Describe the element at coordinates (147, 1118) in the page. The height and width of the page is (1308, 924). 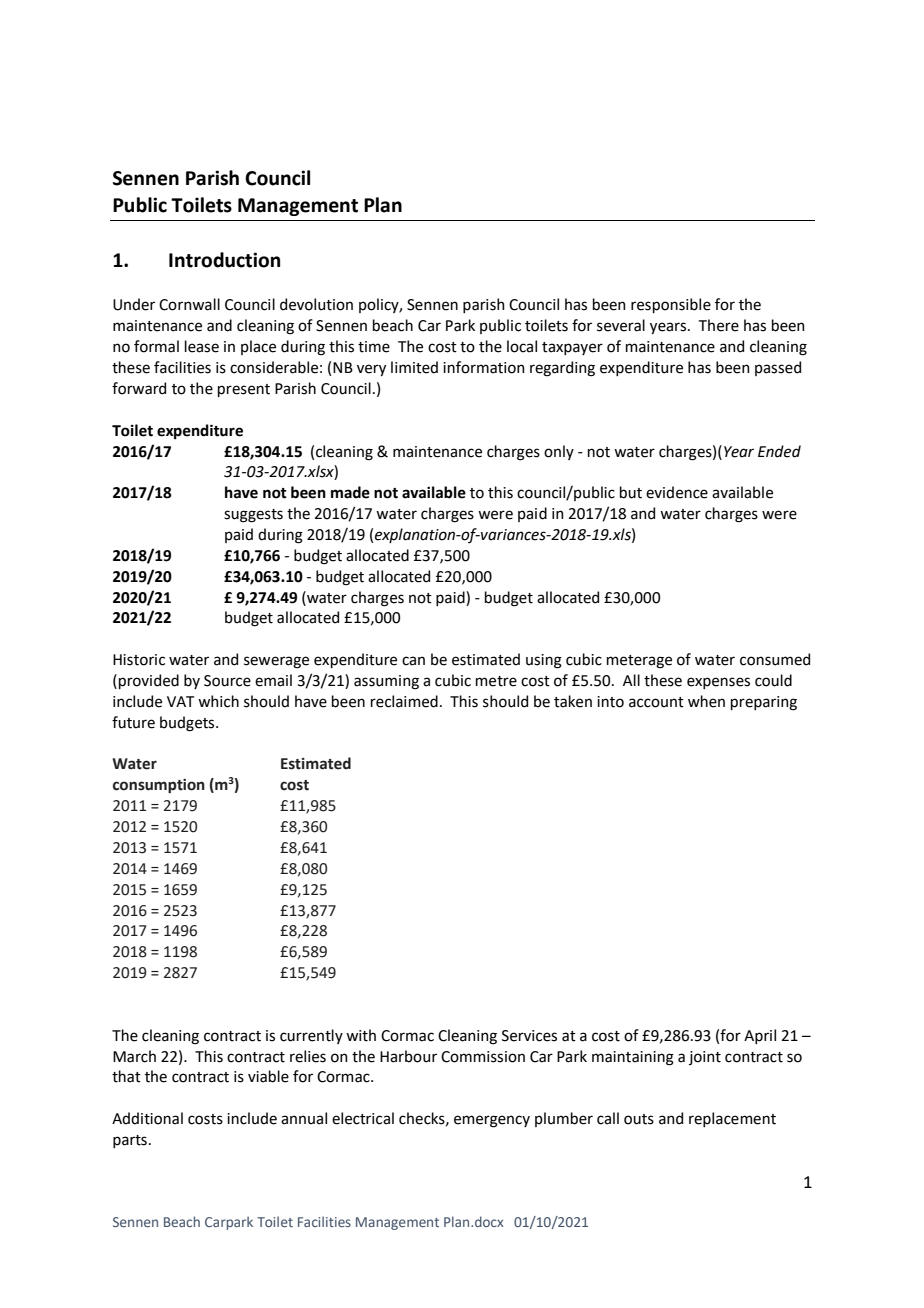
I see `Additional` at that location.
